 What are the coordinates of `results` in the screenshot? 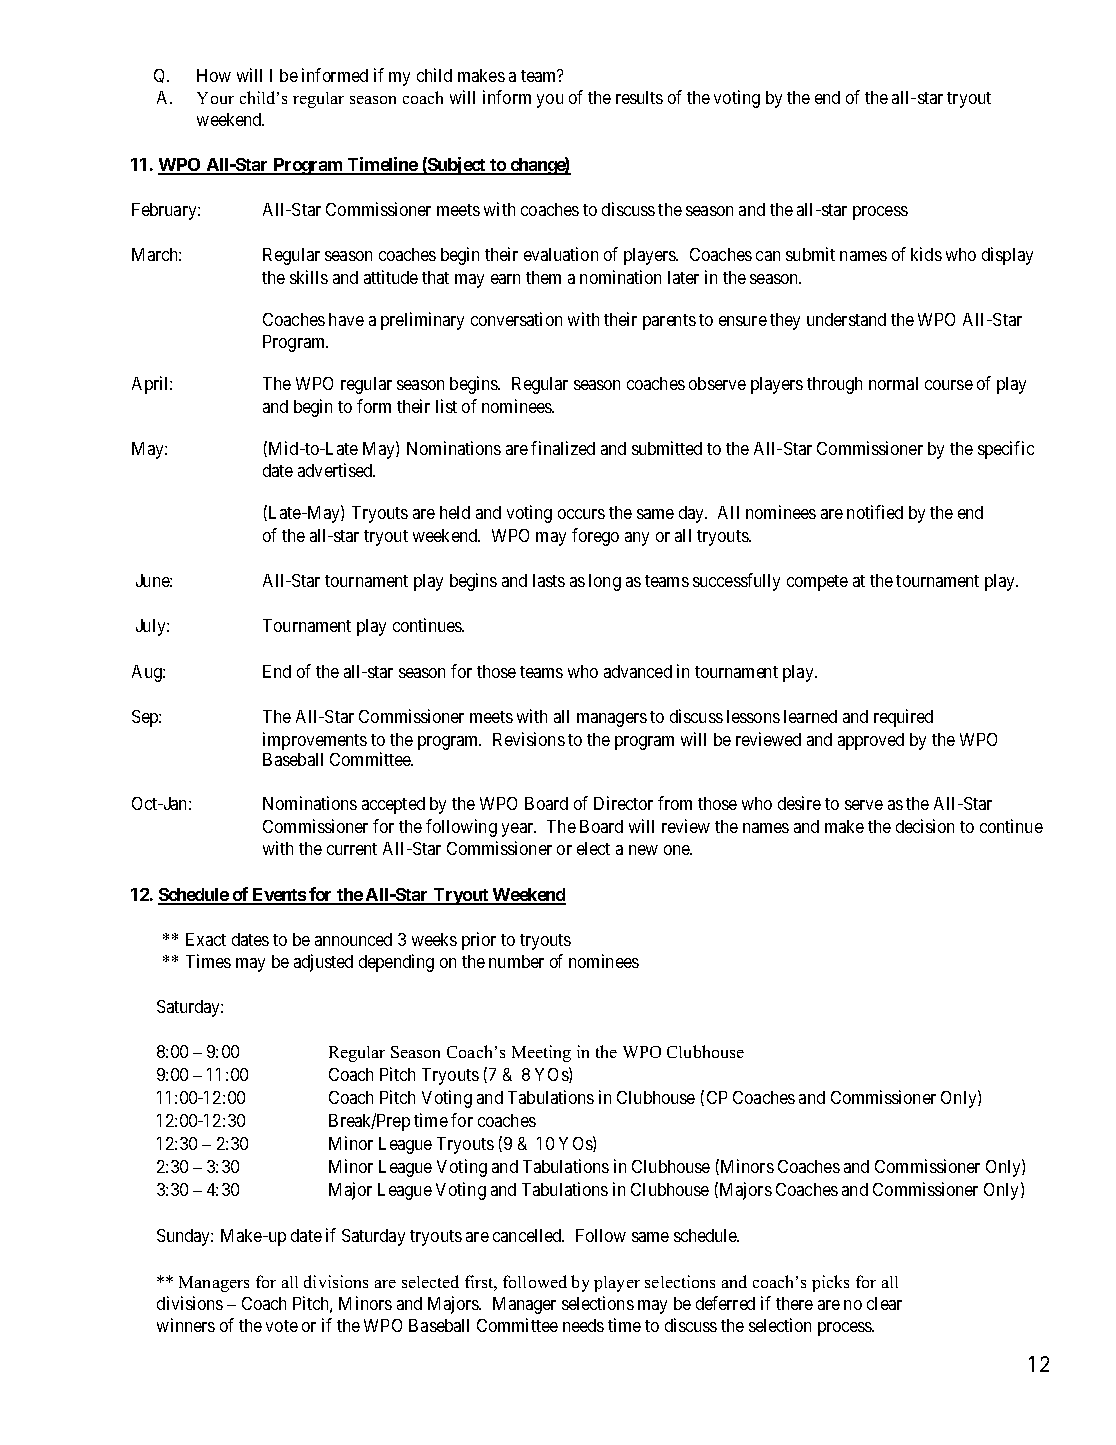 It's located at (639, 97).
